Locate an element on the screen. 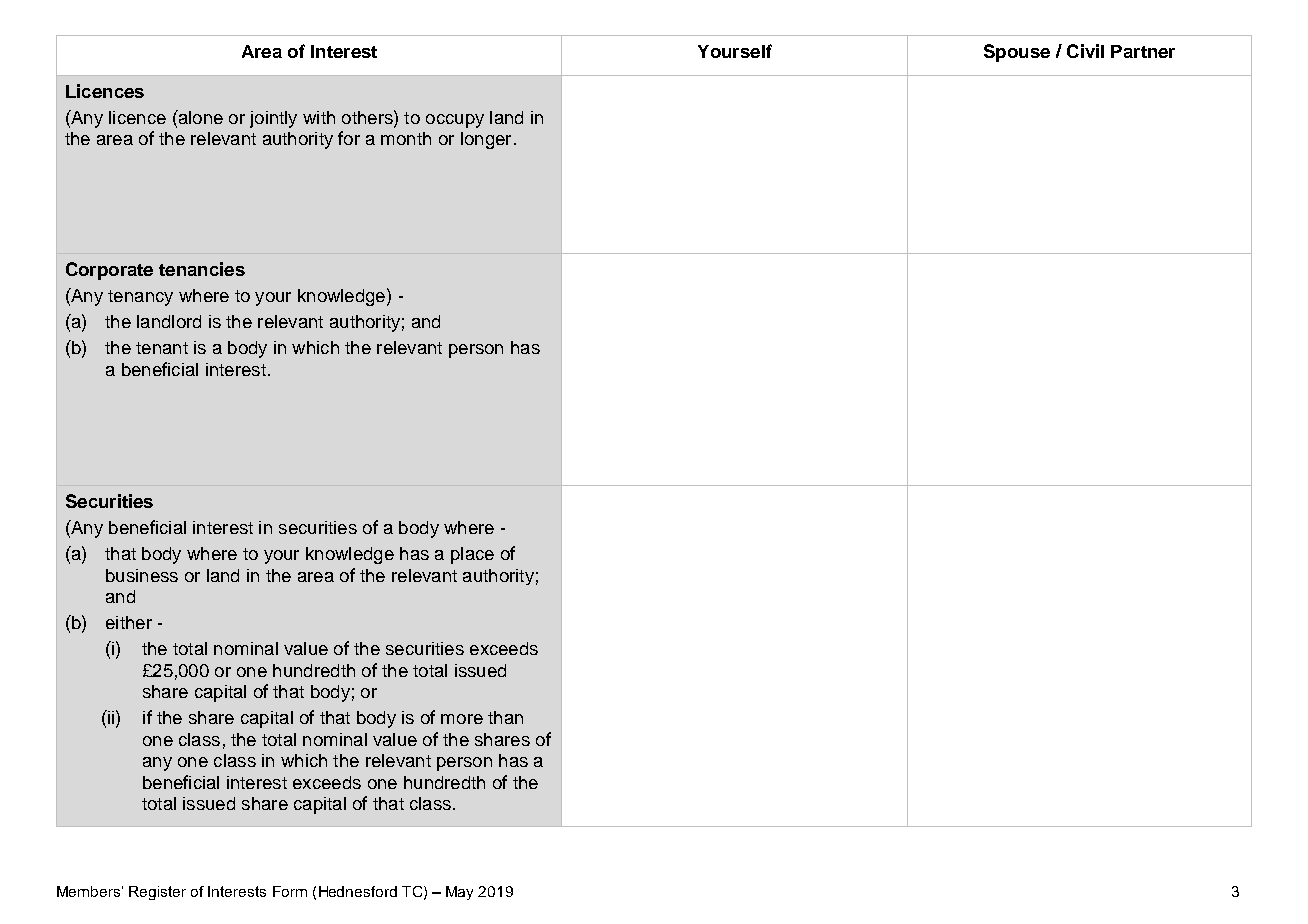 This screenshot has height=924, width=1308. place is located at coordinates (472, 555).
